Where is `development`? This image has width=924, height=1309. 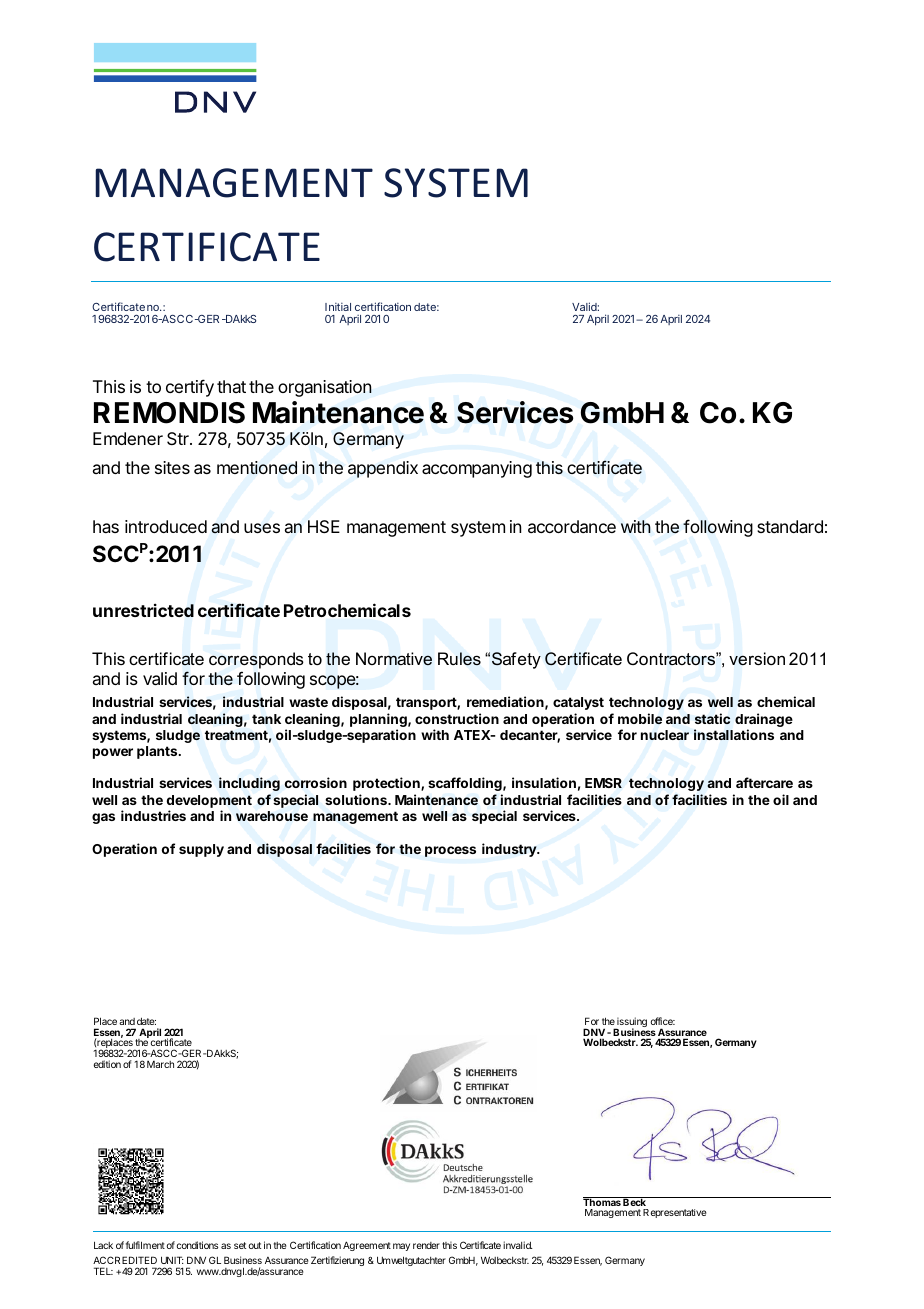 development is located at coordinates (209, 801).
